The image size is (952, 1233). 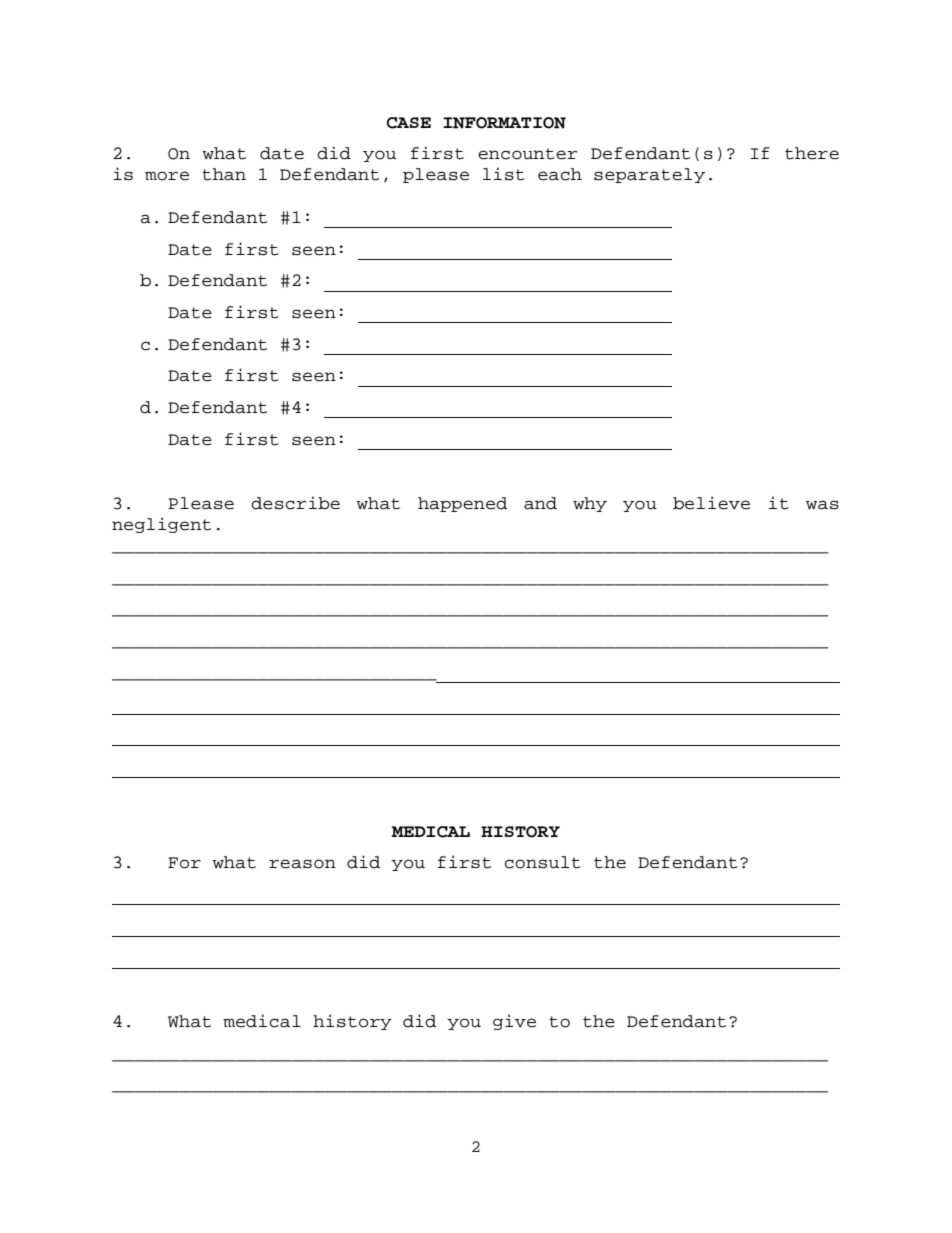 I want to click on than, so click(x=224, y=174).
